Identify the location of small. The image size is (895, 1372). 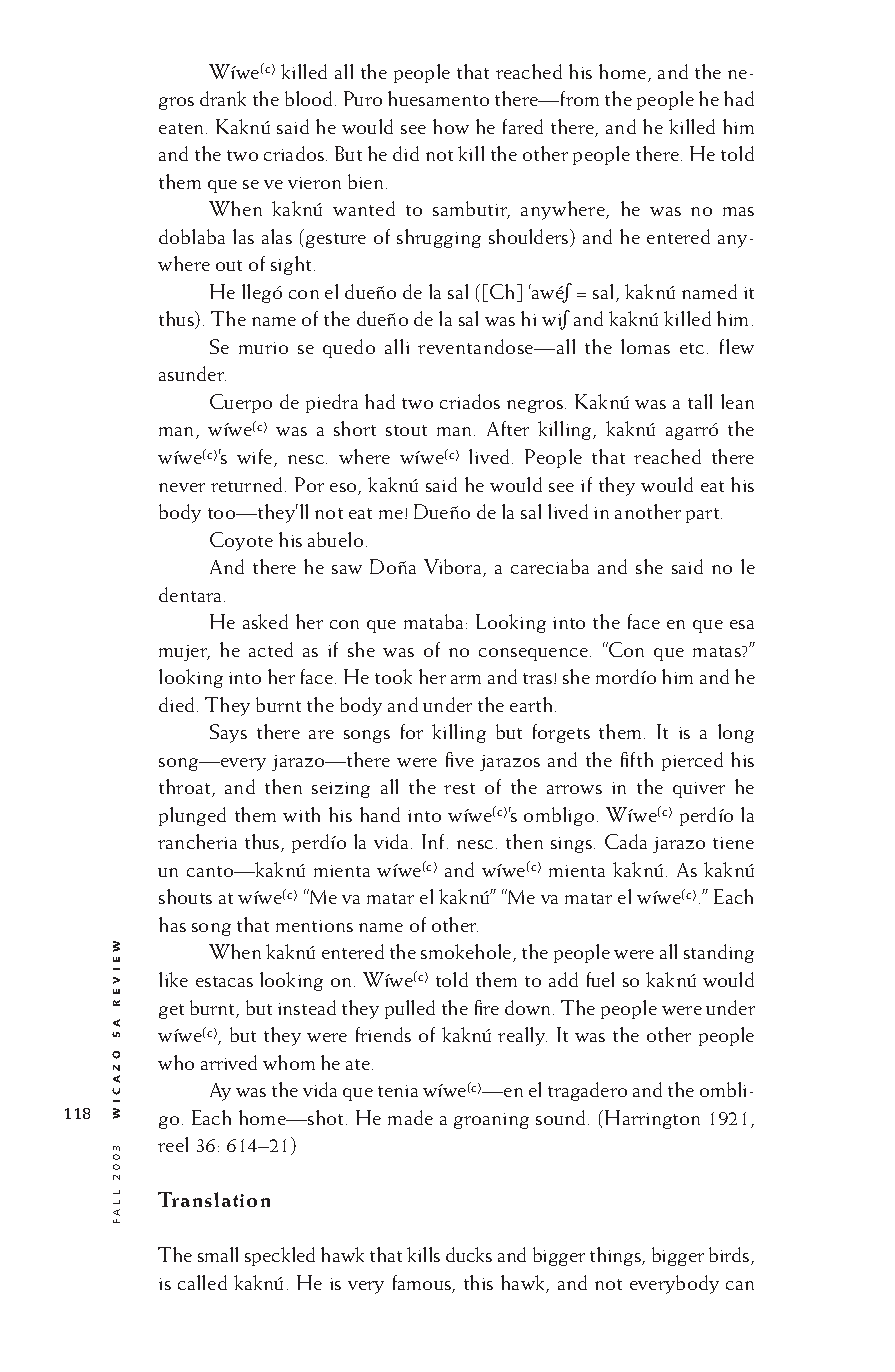
(218, 1254).
